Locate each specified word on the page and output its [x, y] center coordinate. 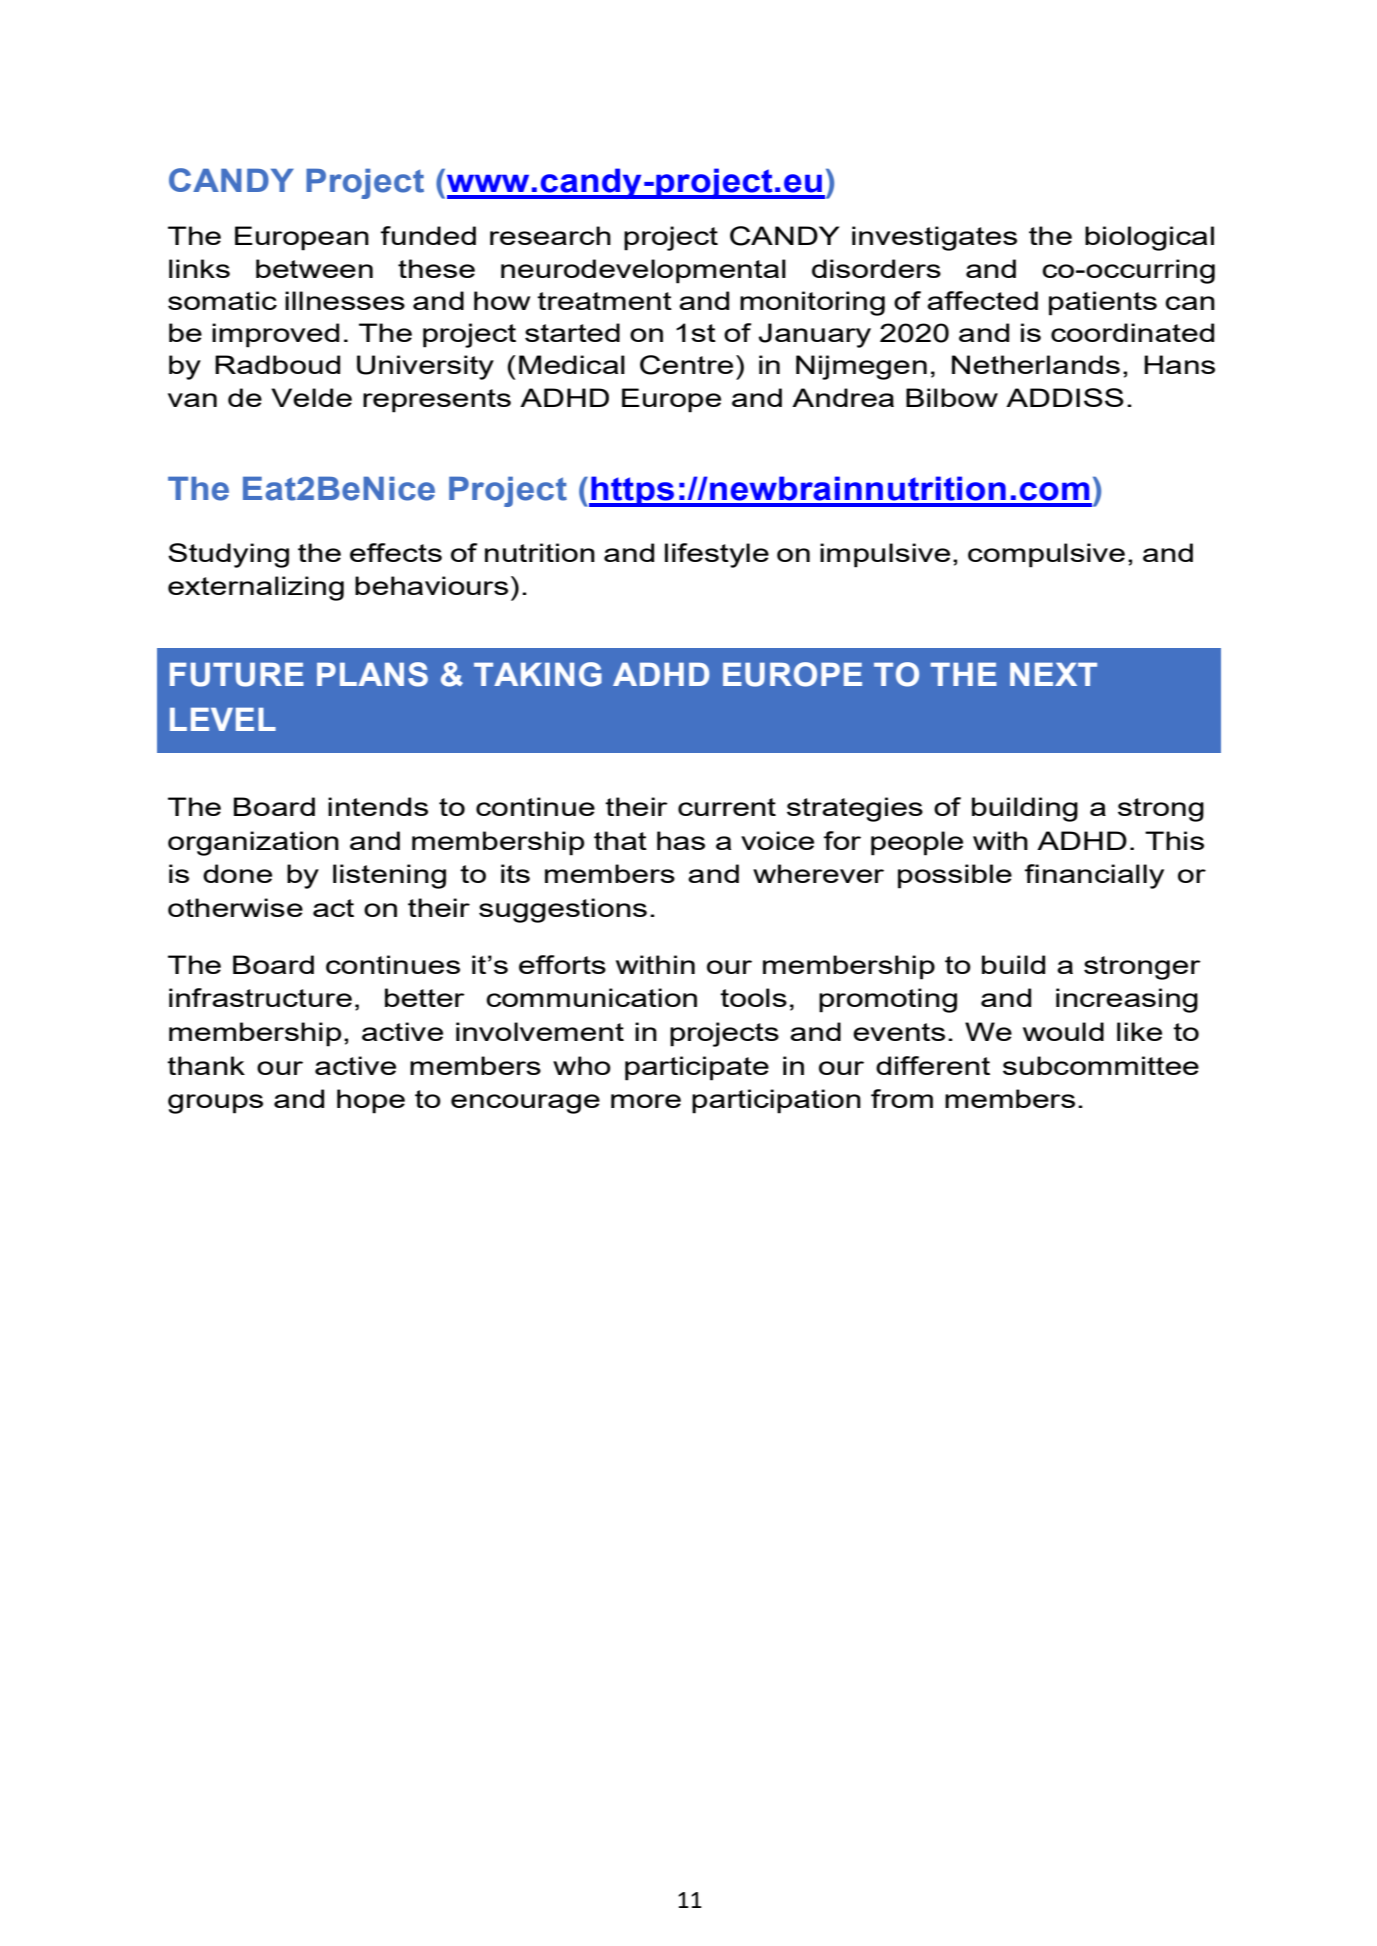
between [314, 268]
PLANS [372, 674]
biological [1149, 238]
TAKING [538, 674]
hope [371, 1101]
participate [697, 1068]
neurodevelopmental [643, 271]
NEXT [1053, 674]
